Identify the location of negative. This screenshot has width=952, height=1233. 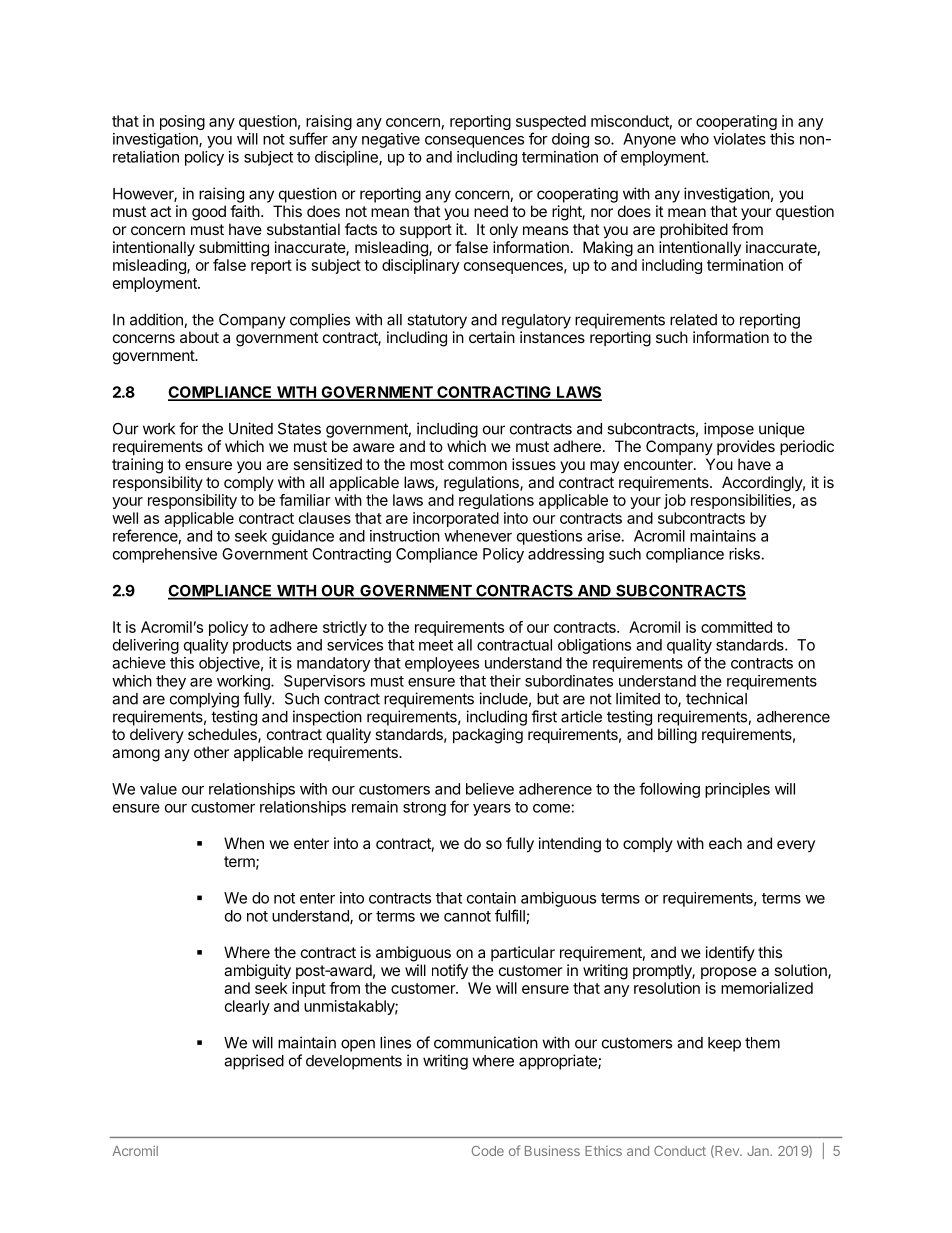
(391, 140).
